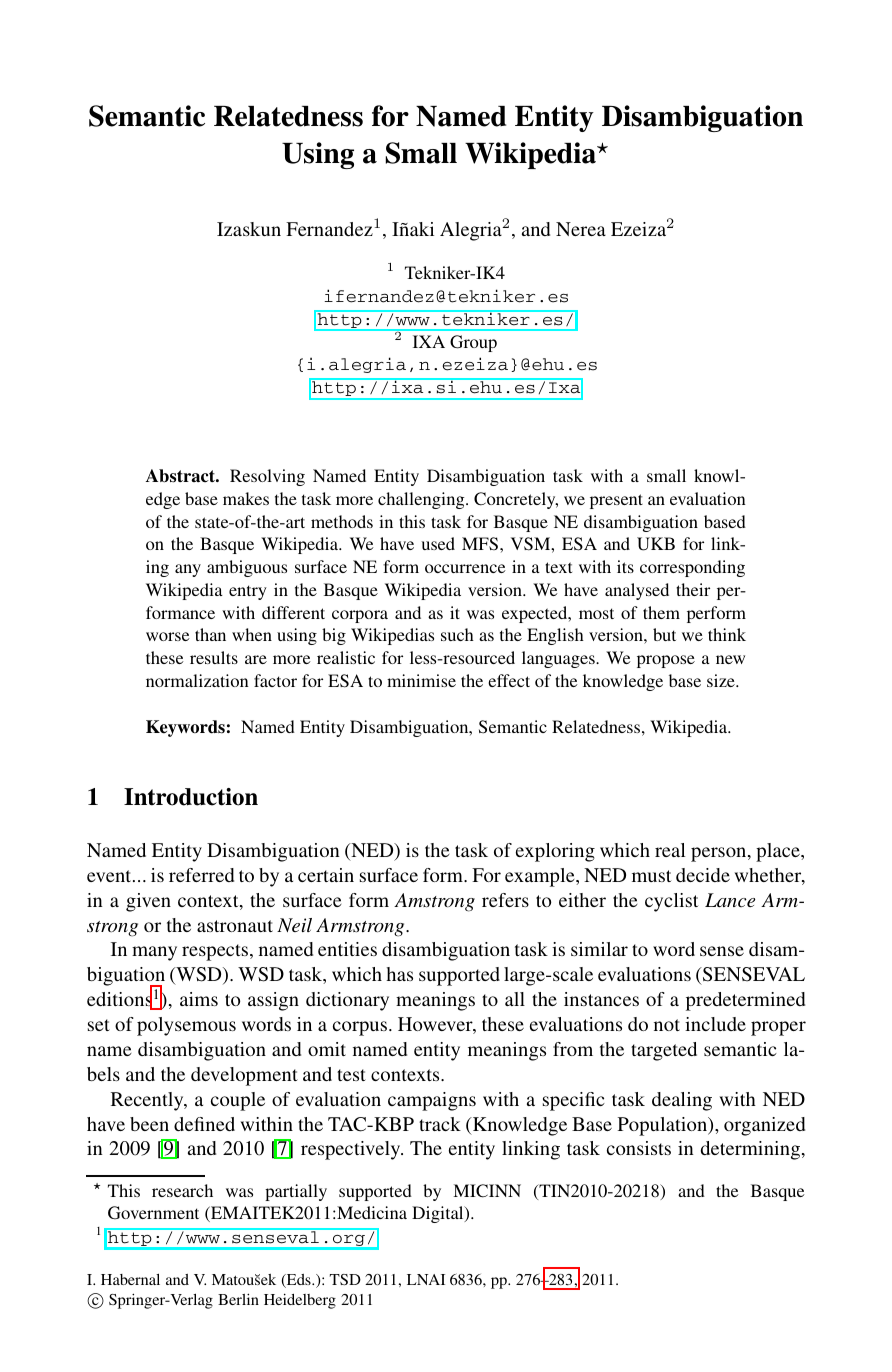 The image size is (892, 1372). I want to click on Resolving, so click(267, 477).
